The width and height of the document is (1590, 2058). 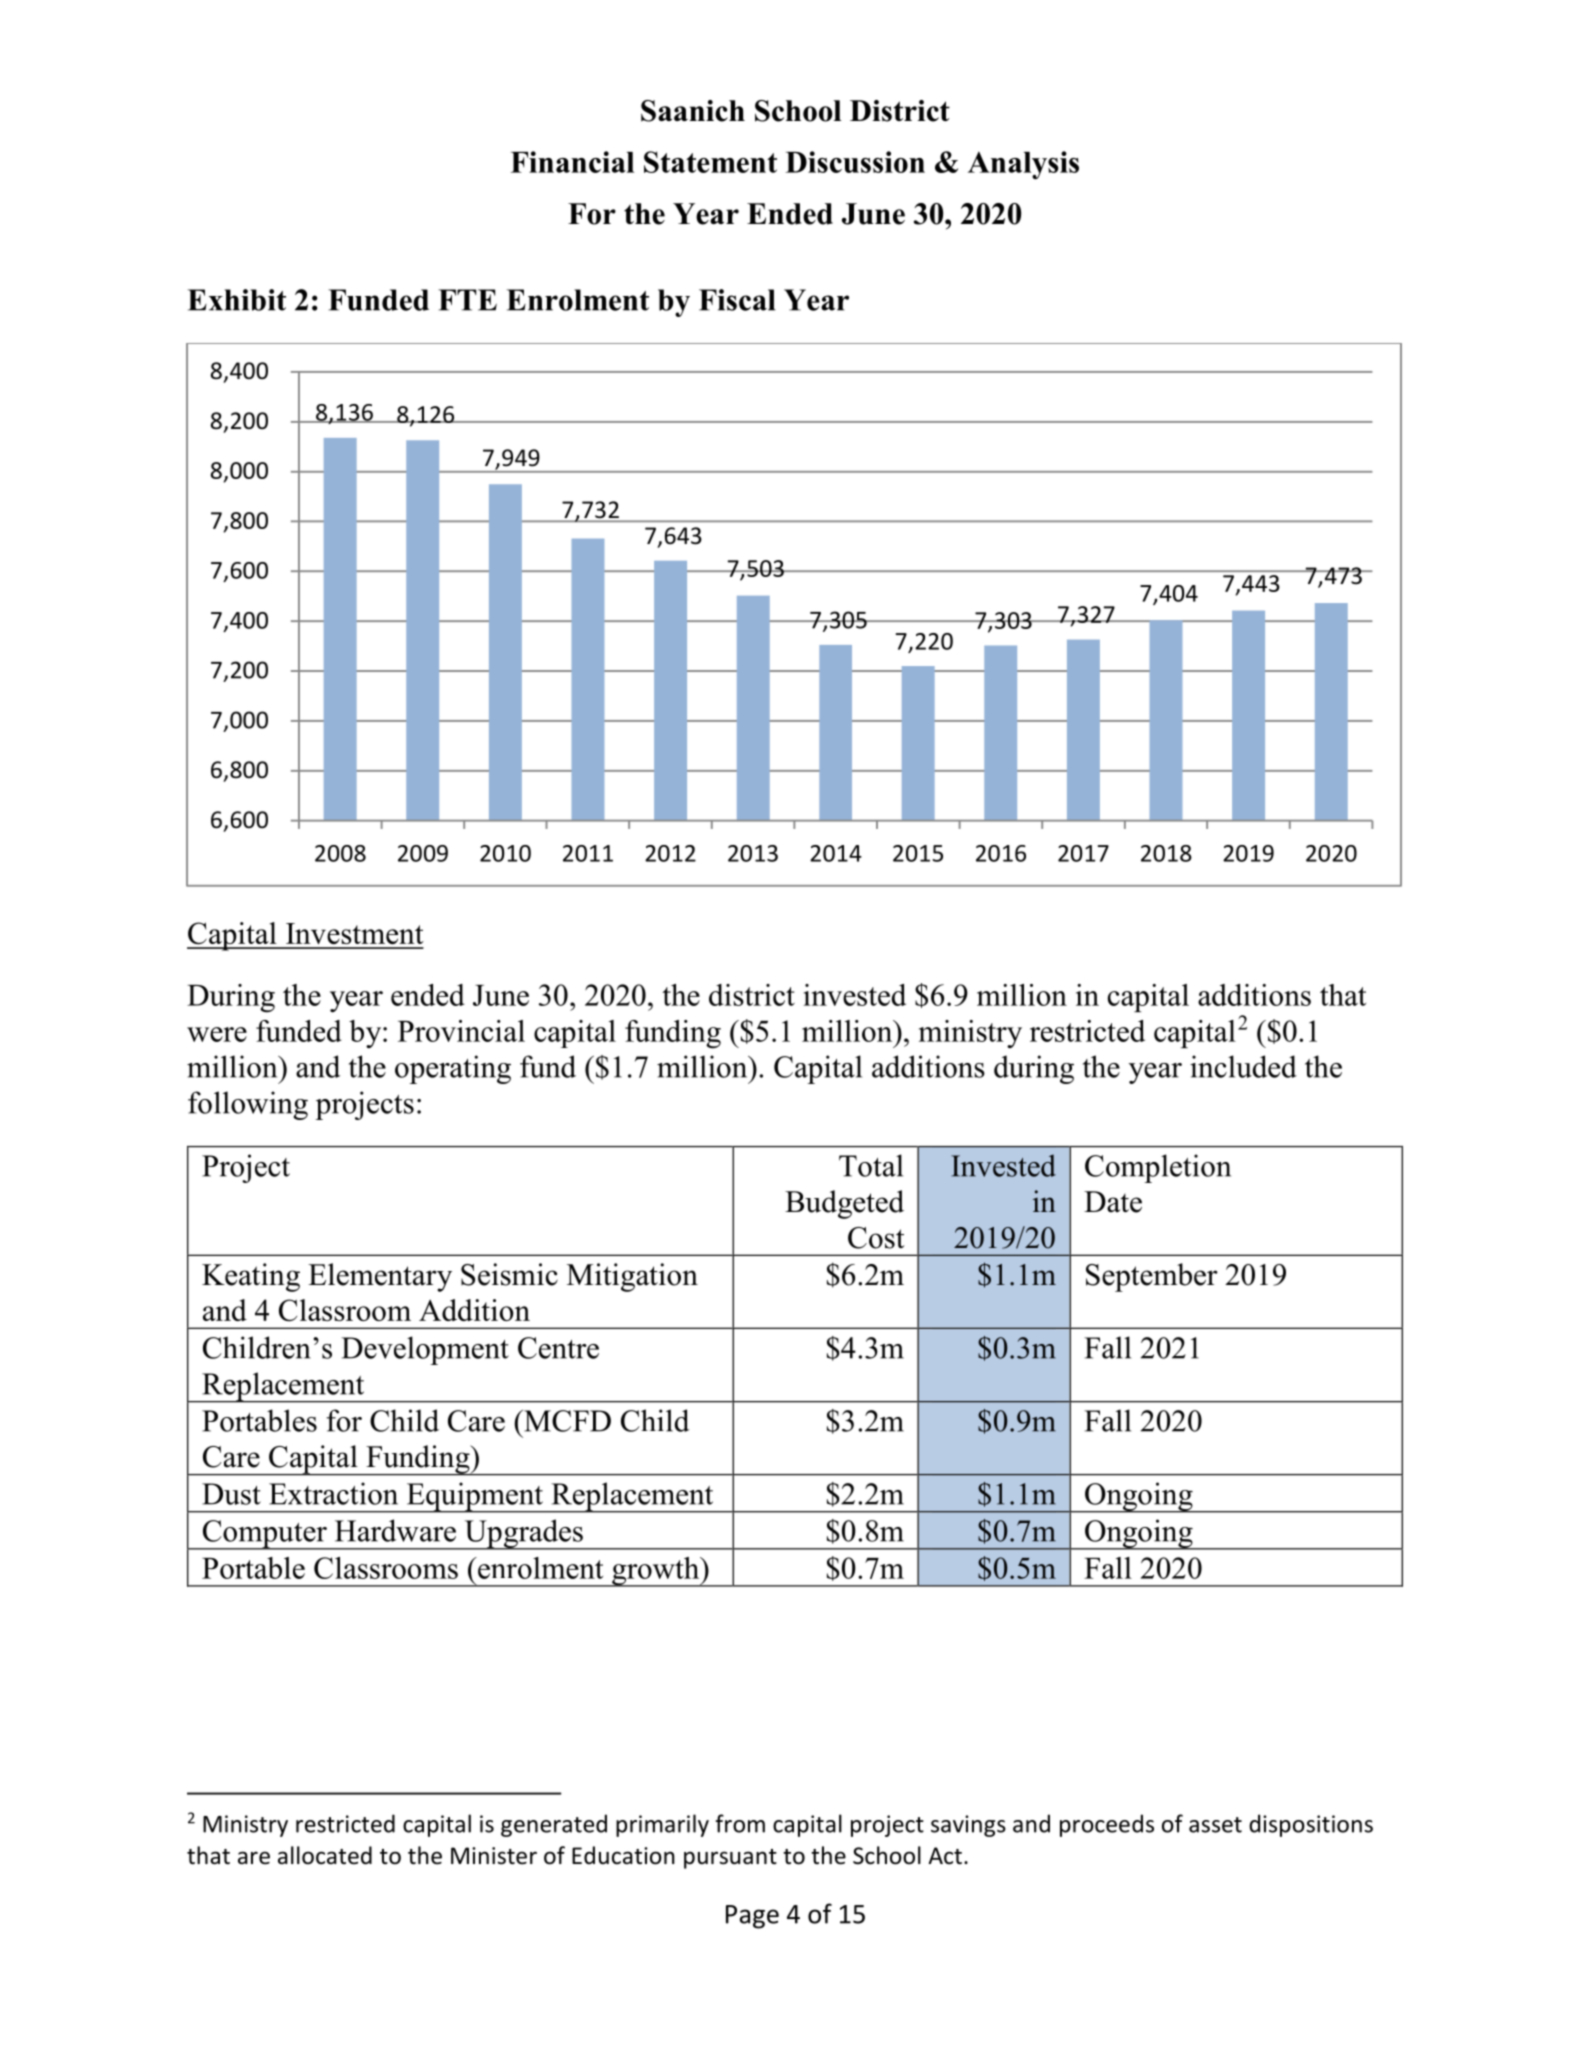 What do you see at coordinates (710, 162) in the document?
I see `Statement` at bounding box center [710, 162].
